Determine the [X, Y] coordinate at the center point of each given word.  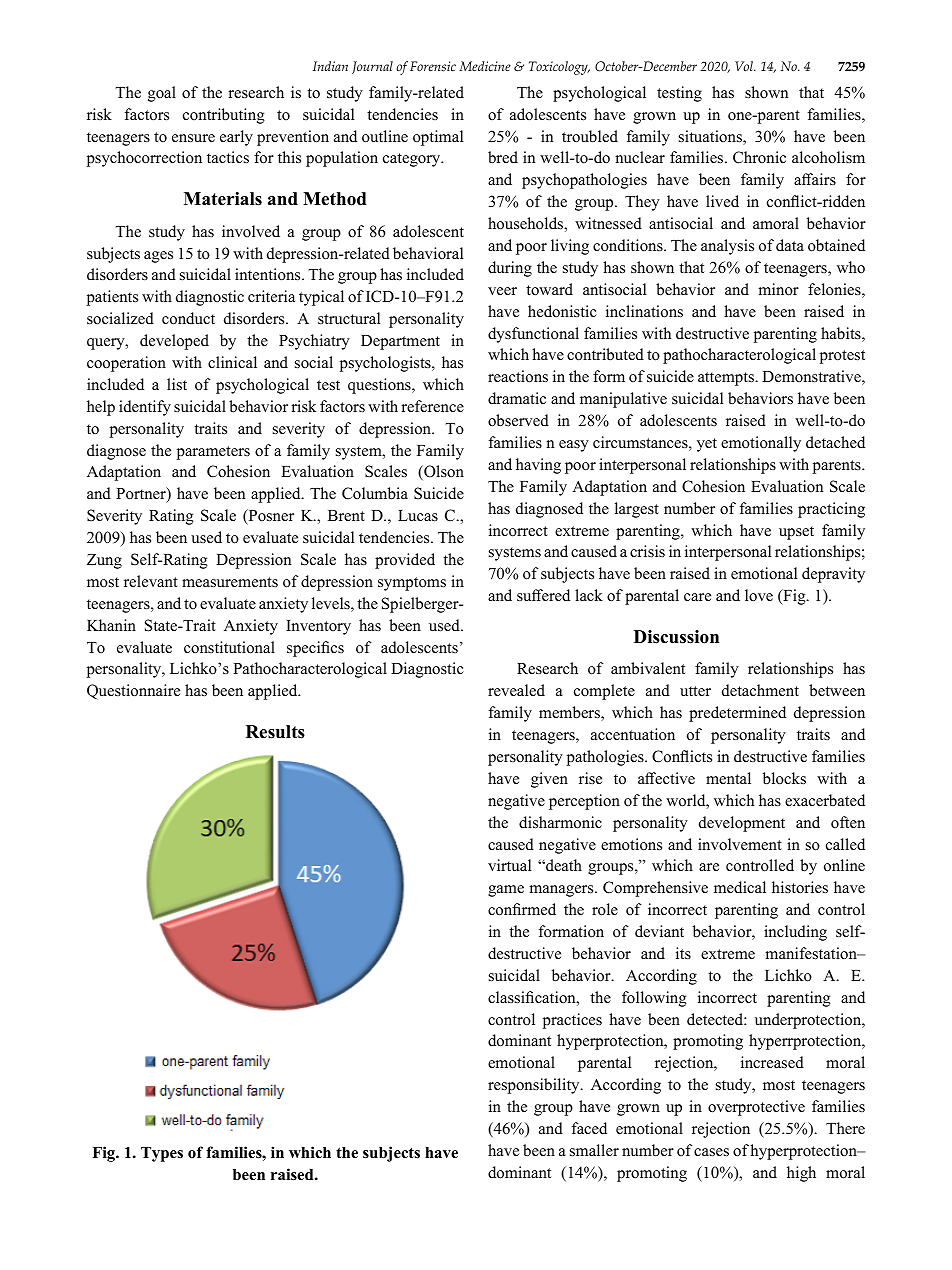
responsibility [535, 1086]
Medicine [485, 66]
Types [162, 1154]
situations [711, 137]
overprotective [756, 1108]
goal [162, 94]
